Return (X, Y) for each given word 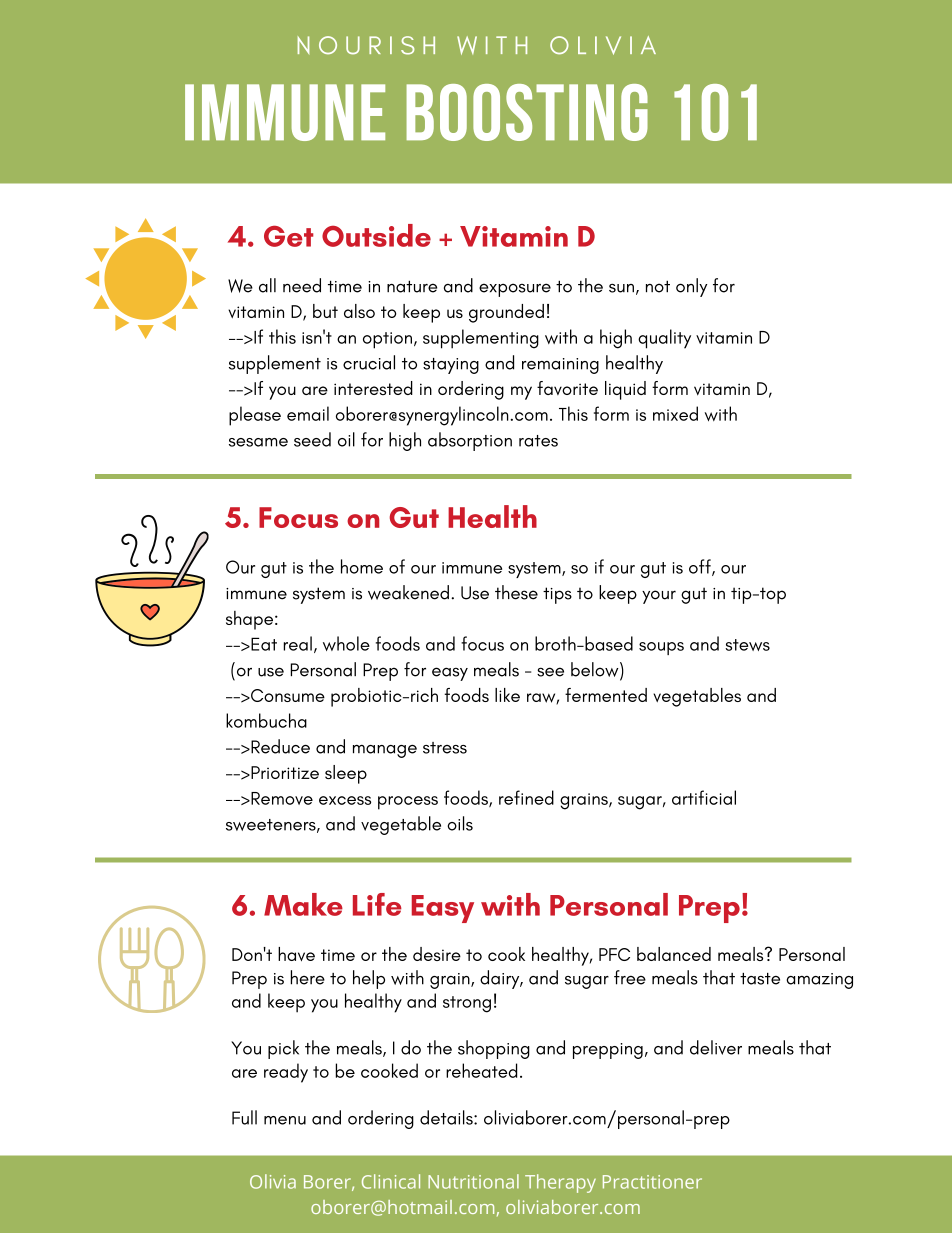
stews (747, 645)
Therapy (560, 1183)
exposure (515, 290)
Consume (287, 695)
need (302, 285)
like (507, 695)
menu (285, 1120)
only (691, 287)
